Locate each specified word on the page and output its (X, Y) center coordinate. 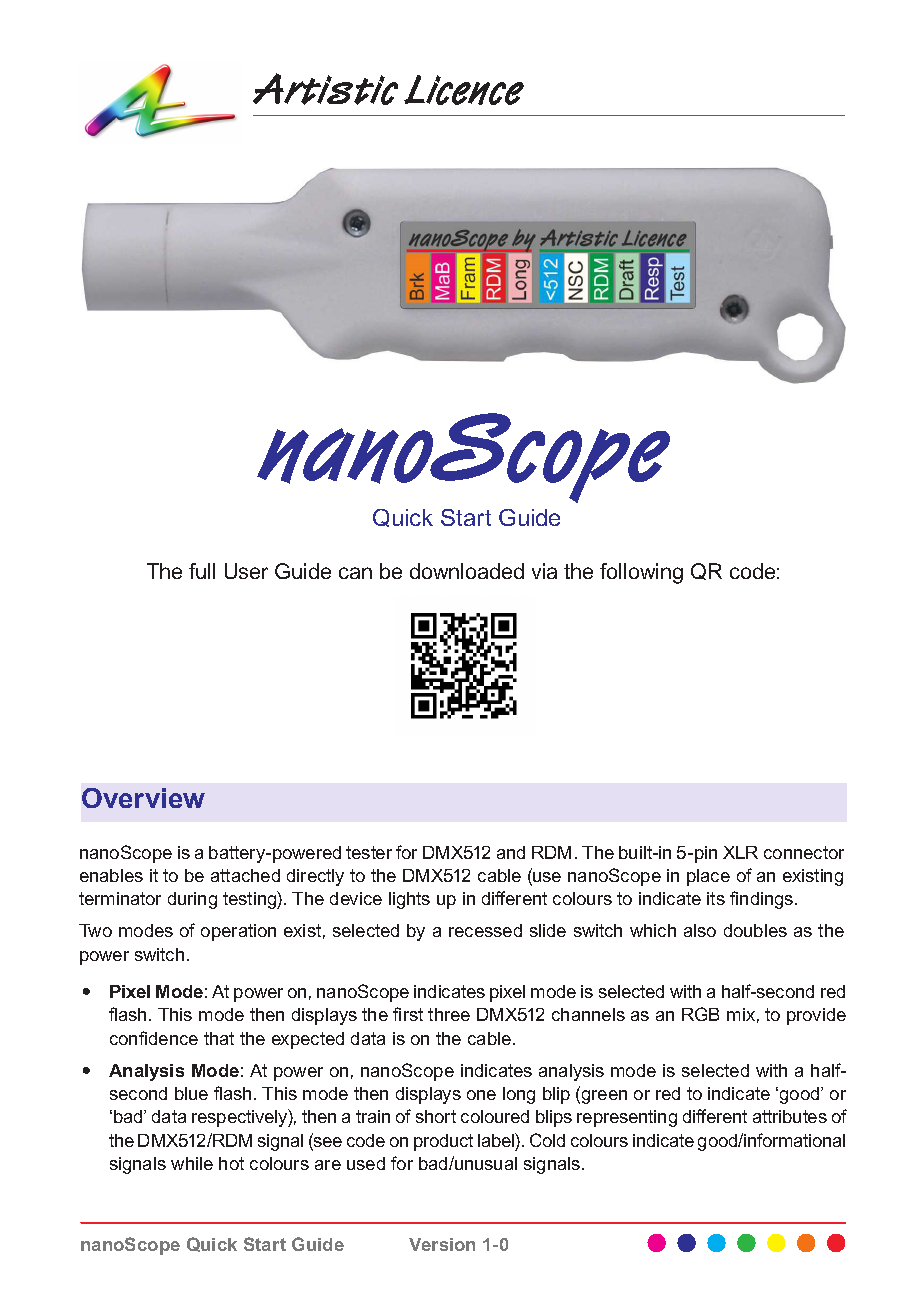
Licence (464, 90)
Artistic (325, 89)
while (192, 1163)
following (641, 573)
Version (442, 1244)
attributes (790, 1116)
